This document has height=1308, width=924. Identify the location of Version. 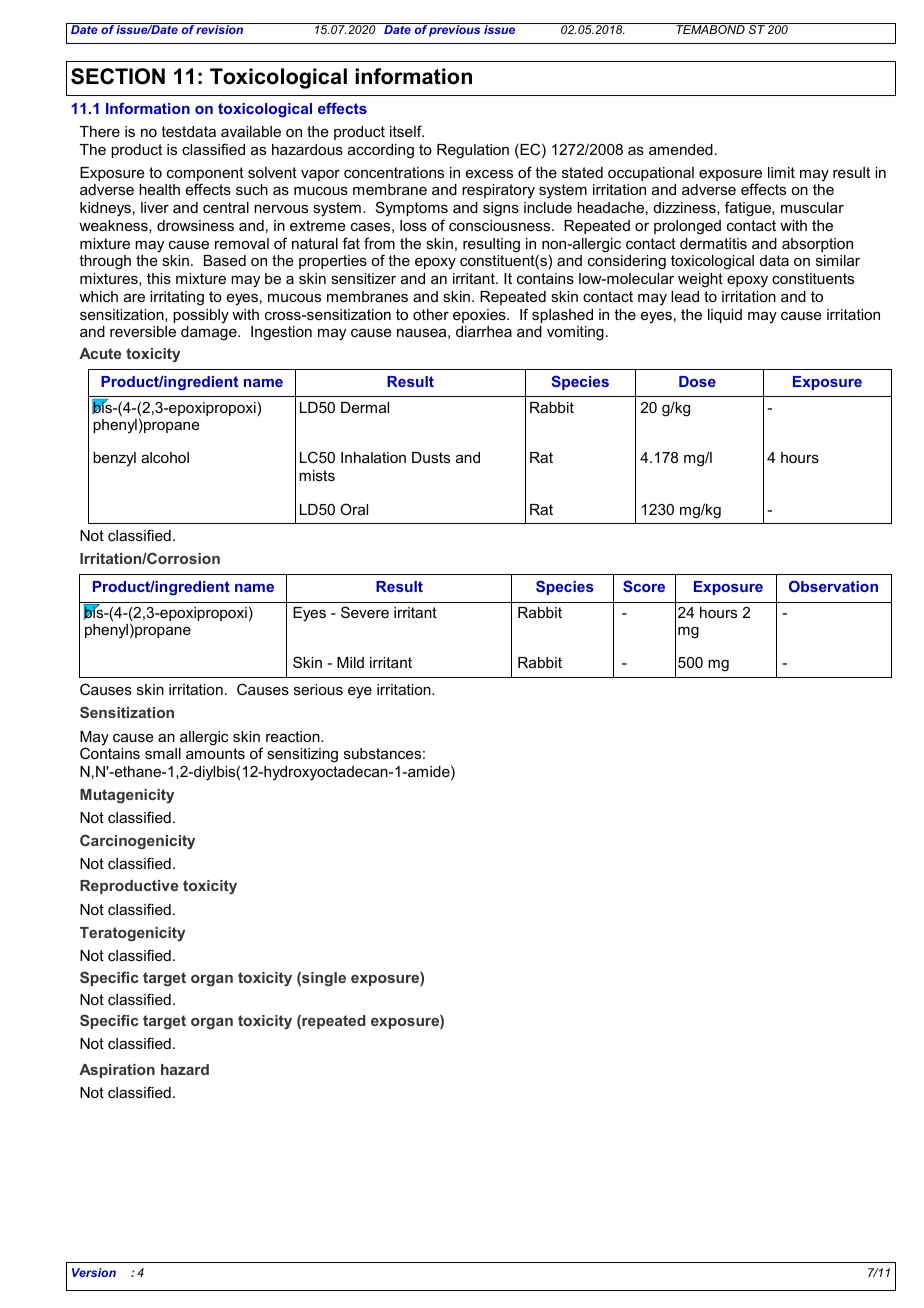
(94, 1272).
